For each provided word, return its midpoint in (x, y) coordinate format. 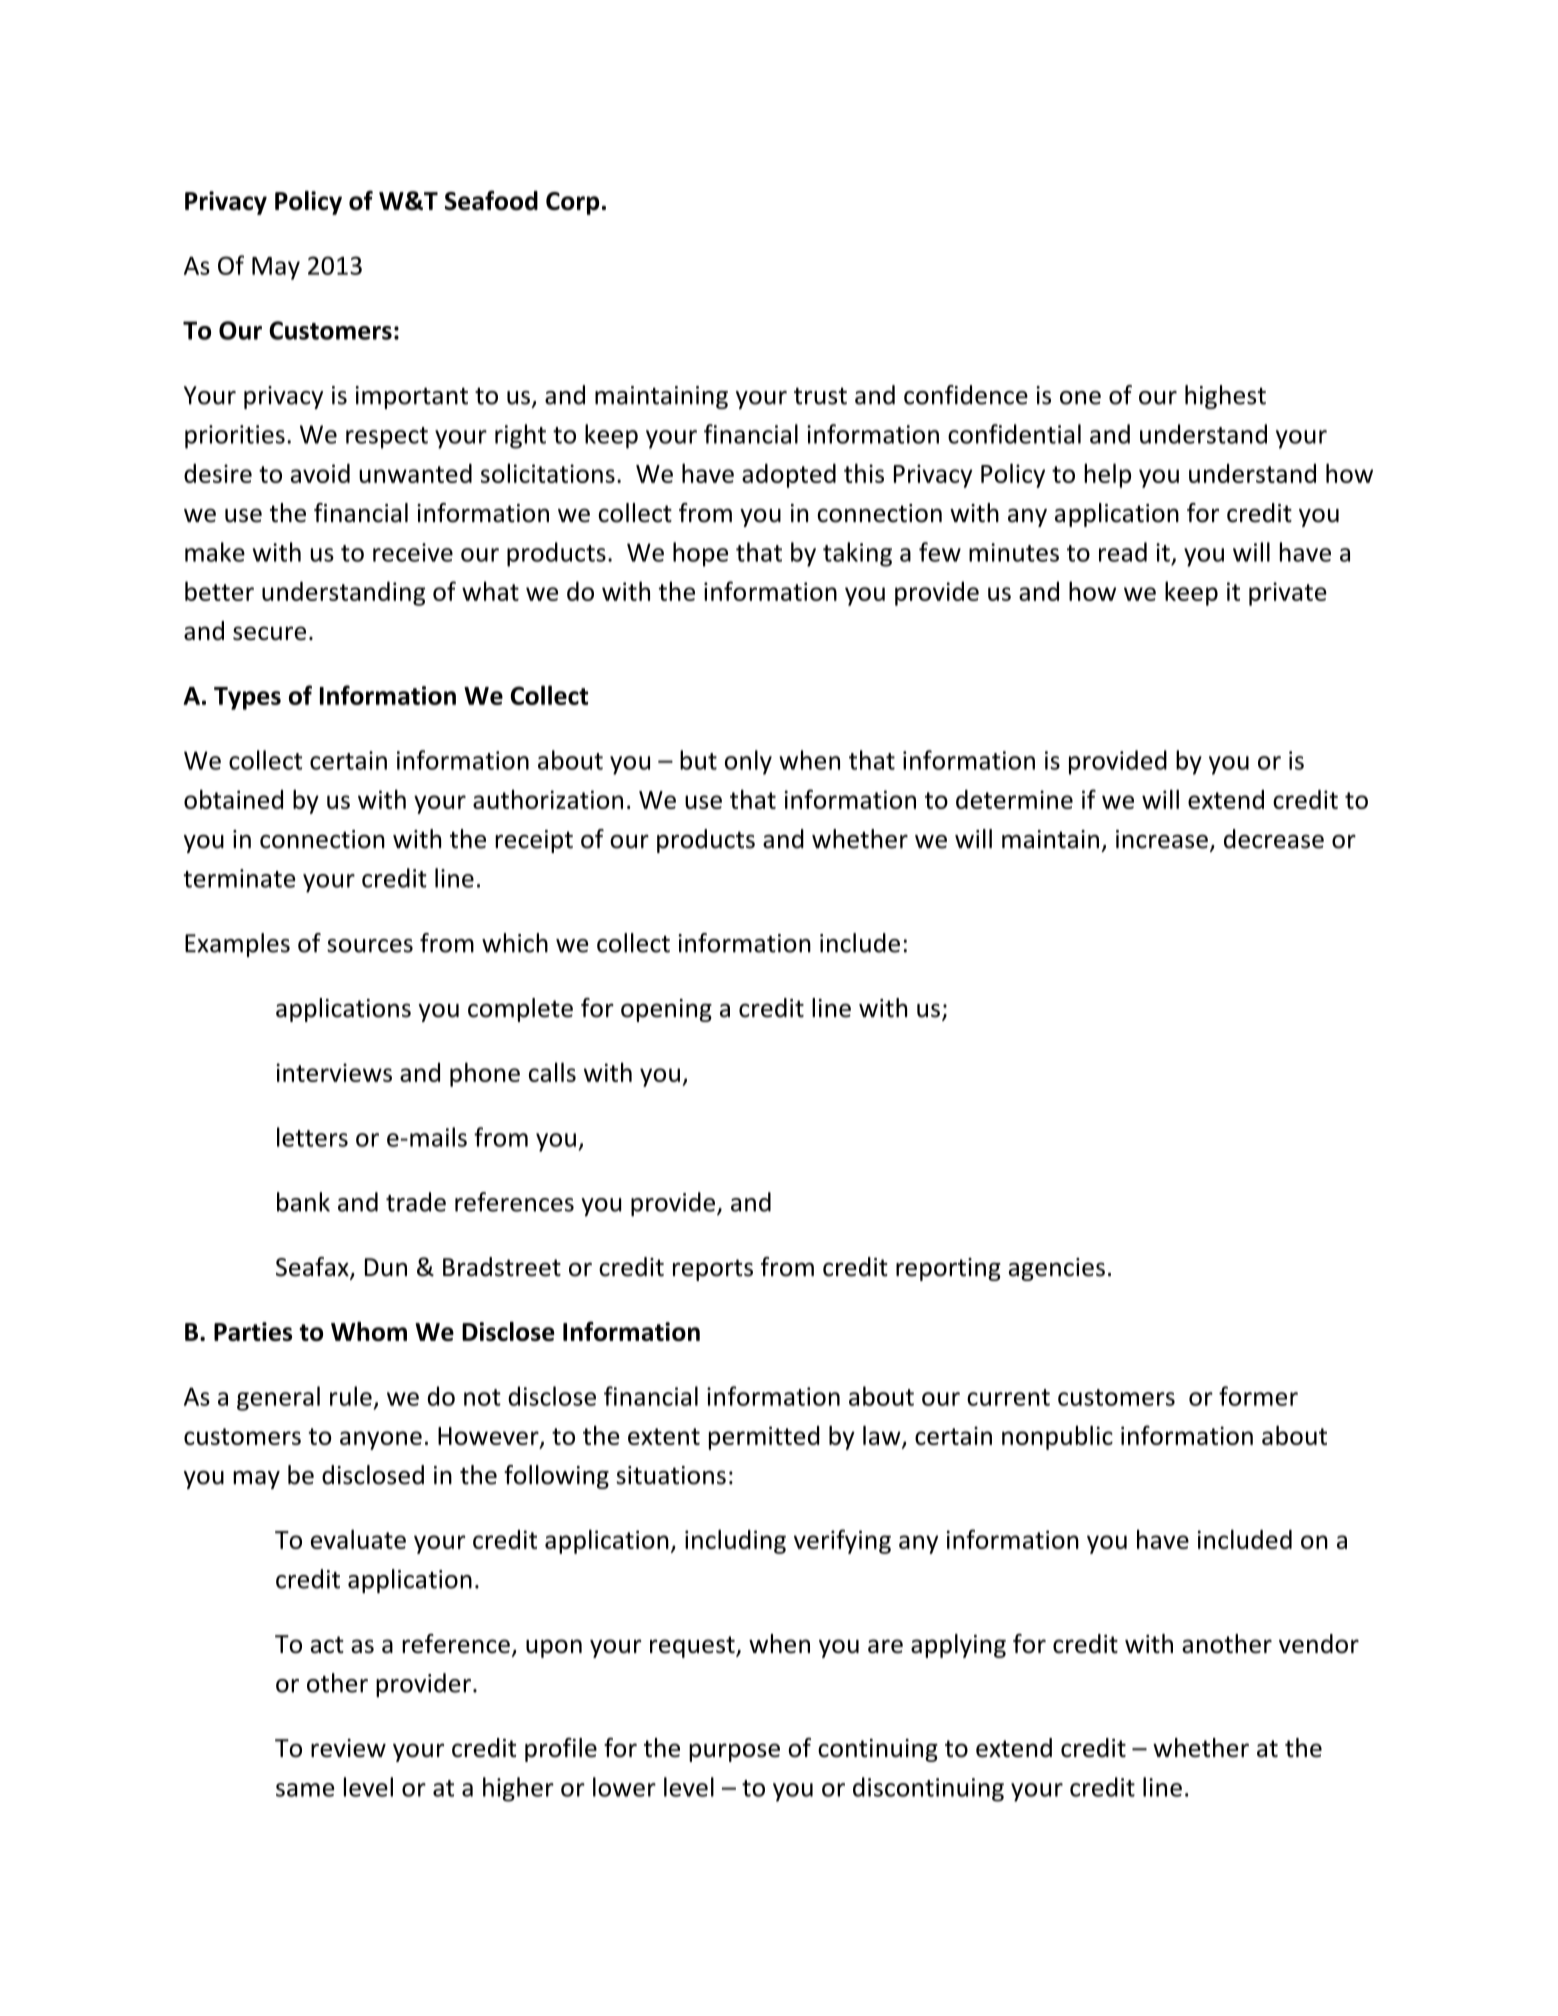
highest (1225, 397)
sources (370, 946)
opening (666, 1010)
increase (1162, 839)
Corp (572, 203)
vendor (1319, 1643)
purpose (734, 1752)
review (348, 1748)
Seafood (491, 200)
